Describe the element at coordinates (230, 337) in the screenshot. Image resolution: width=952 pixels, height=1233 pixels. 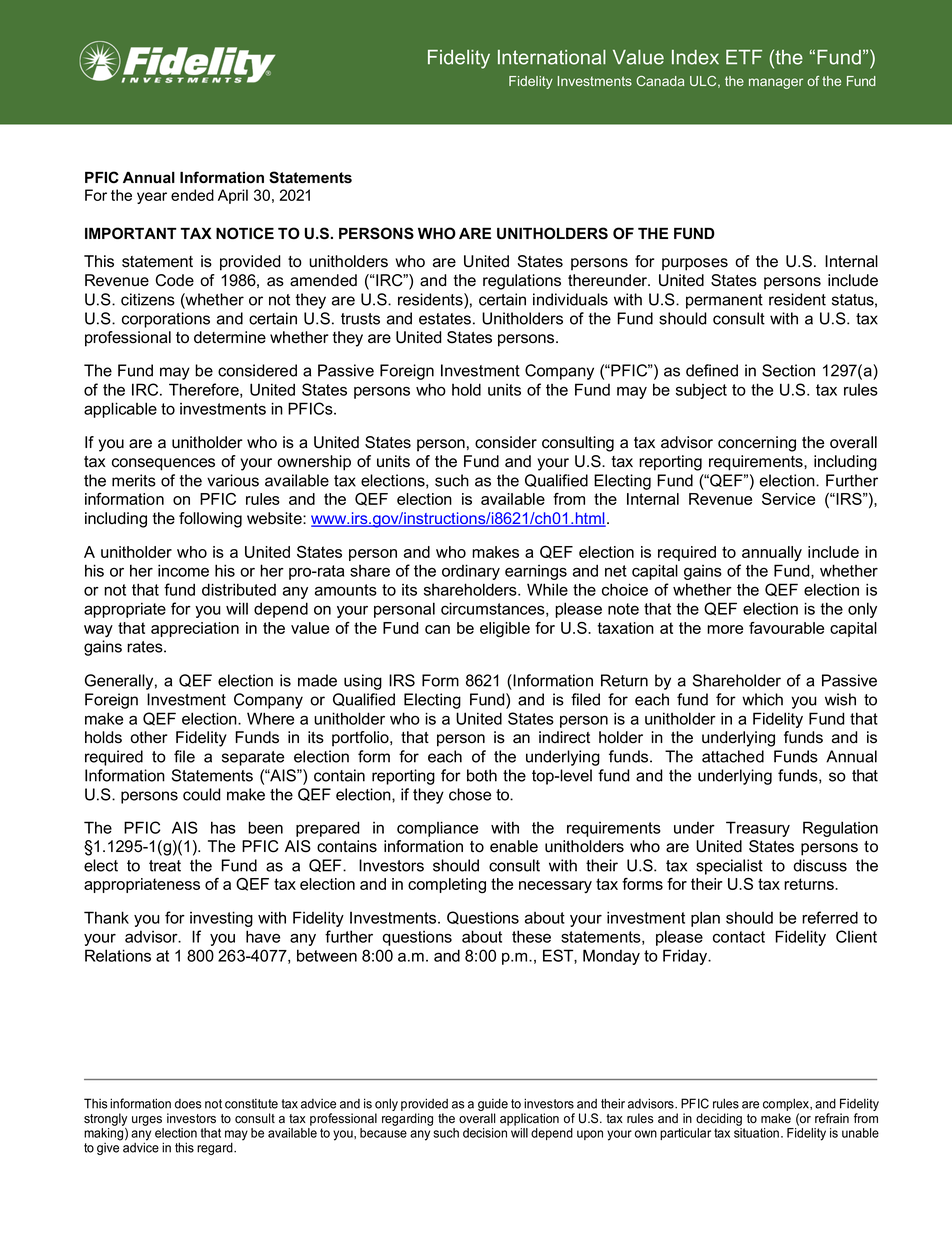
I see `determine` at that location.
